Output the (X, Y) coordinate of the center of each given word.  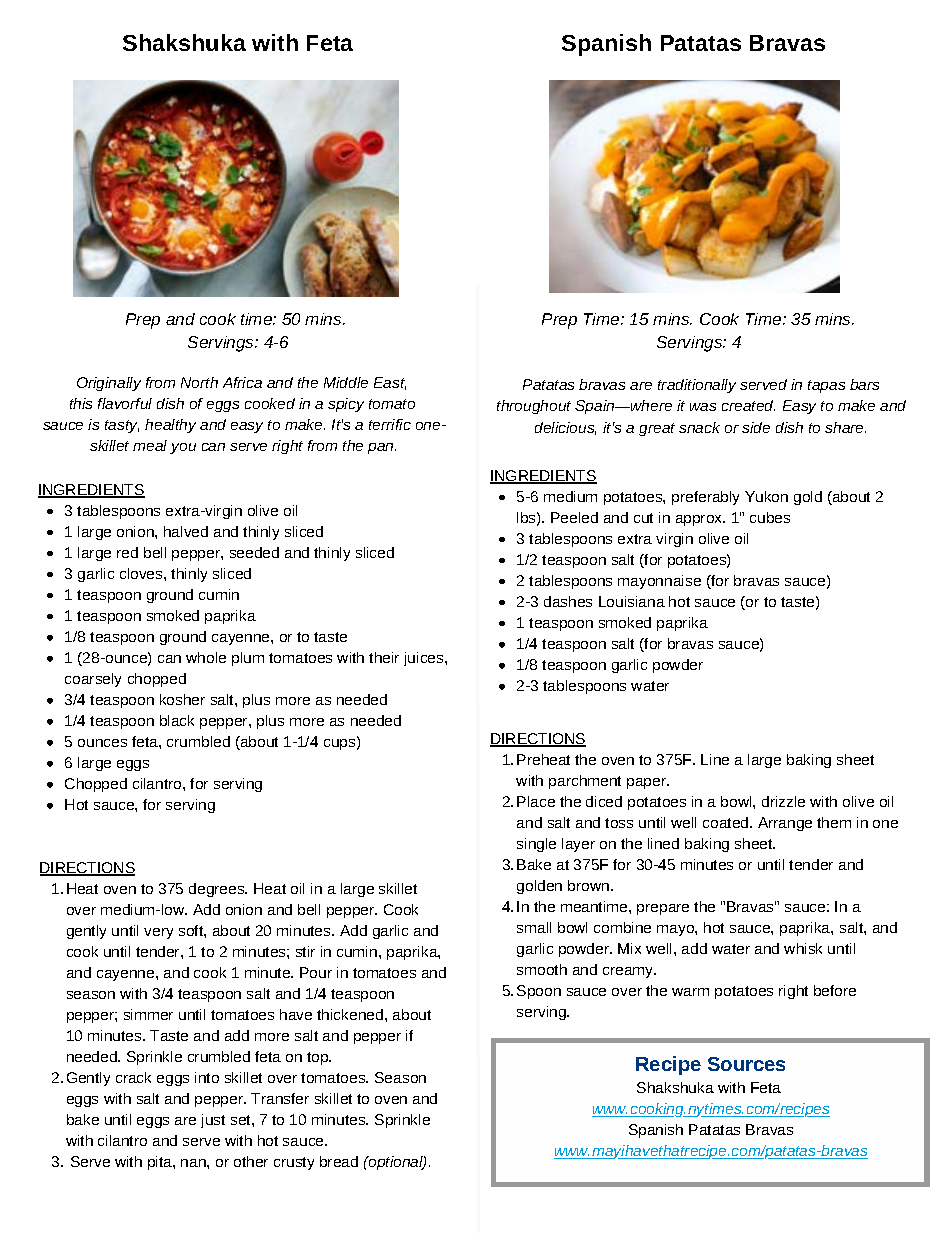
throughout (534, 407)
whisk (803, 948)
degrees (218, 890)
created (748, 405)
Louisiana (632, 601)
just (213, 1121)
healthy (170, 426)
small (534, 927)
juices (425, 659)
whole (206, 657)
